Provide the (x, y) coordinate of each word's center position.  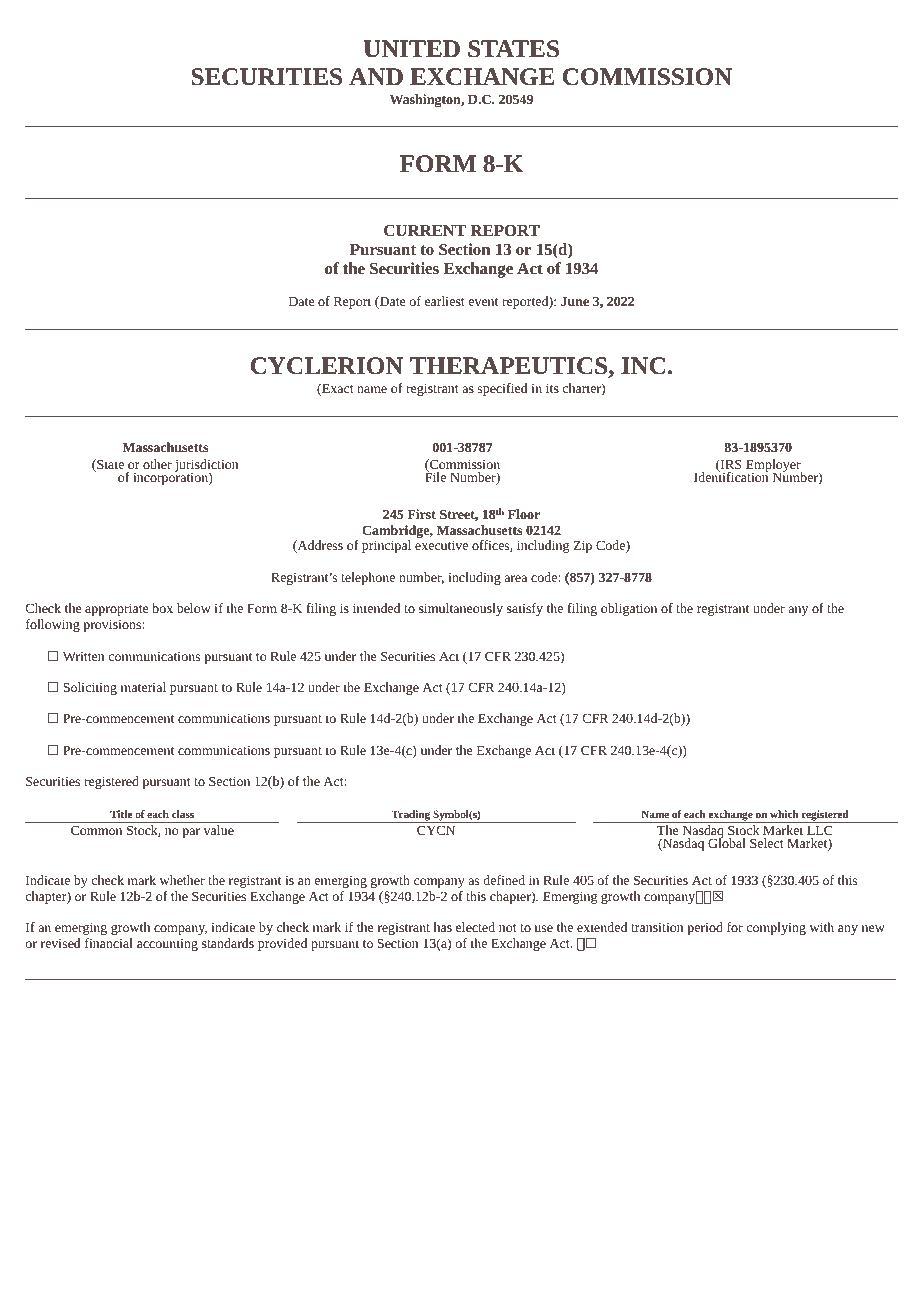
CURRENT (425, 230)
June (575, 301)
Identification (731, 476)
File (435, 476)
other (157, 464)
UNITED (412, 49)
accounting (167, 945)
